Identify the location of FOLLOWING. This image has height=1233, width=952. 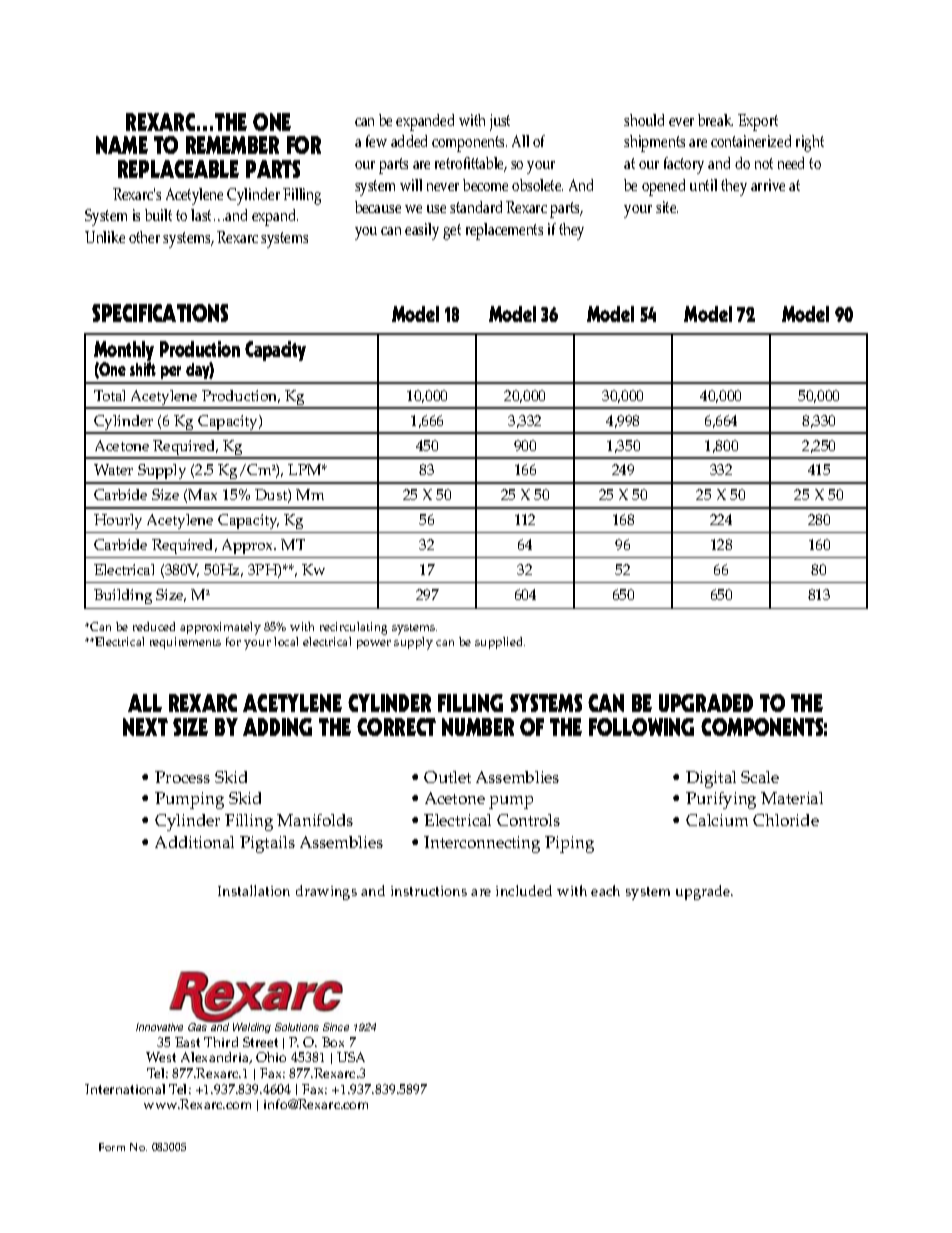
(641, 727).
